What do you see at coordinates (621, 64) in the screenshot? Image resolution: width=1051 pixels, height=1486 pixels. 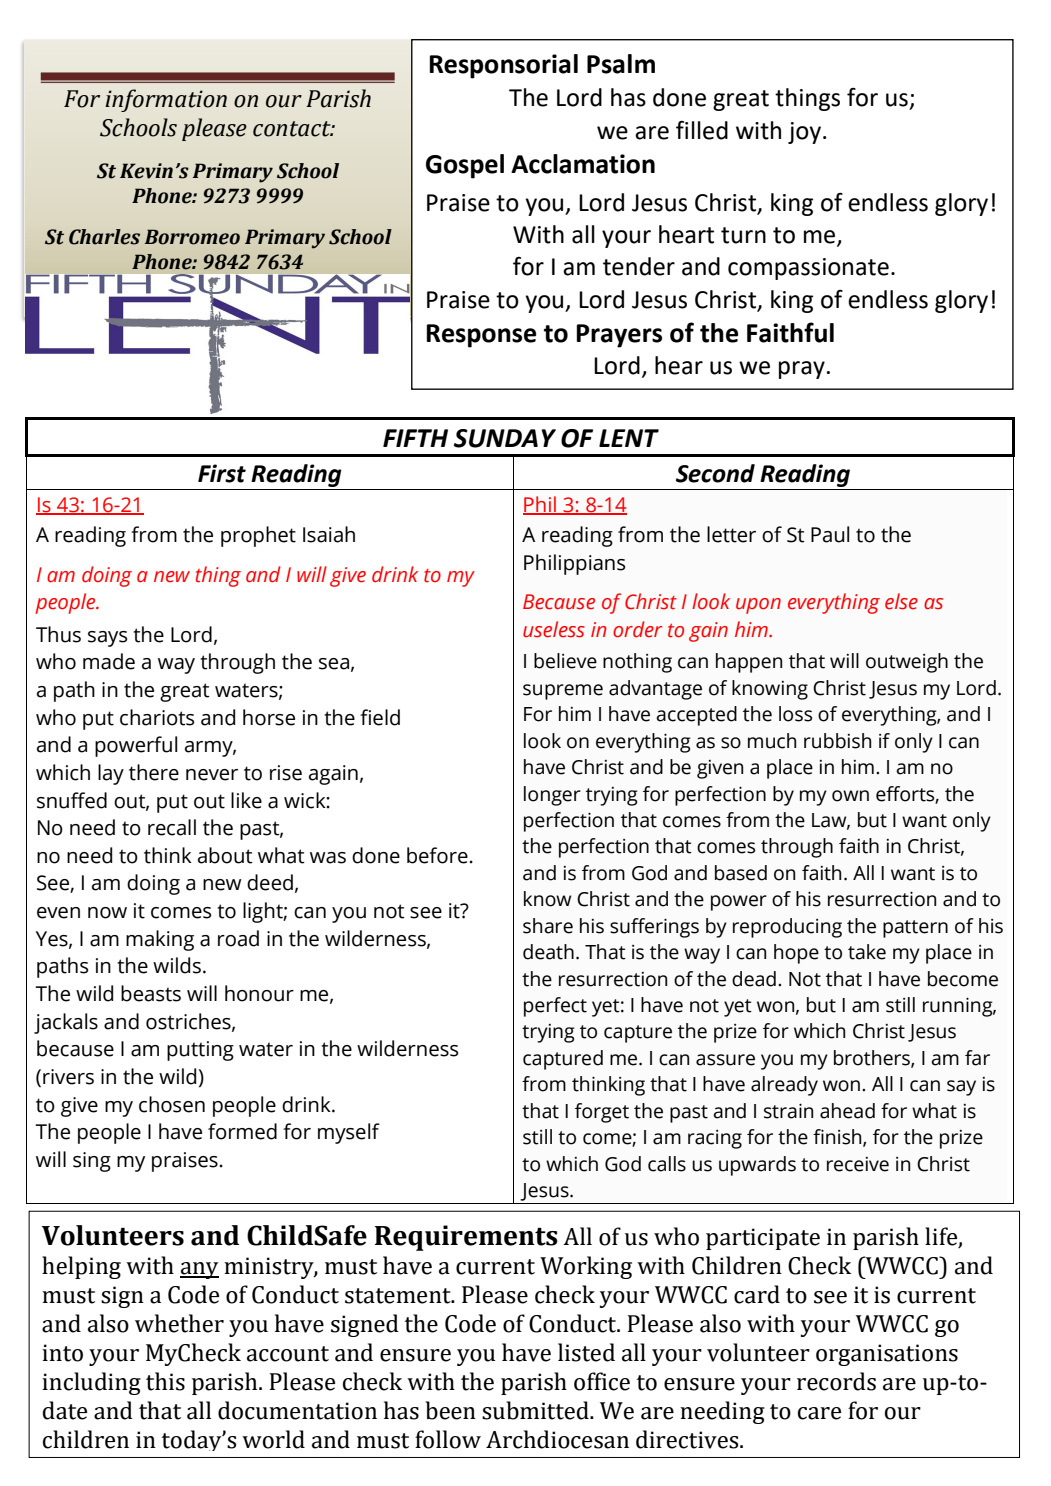 I see `Psalm` at bounding box center [621, 64].
